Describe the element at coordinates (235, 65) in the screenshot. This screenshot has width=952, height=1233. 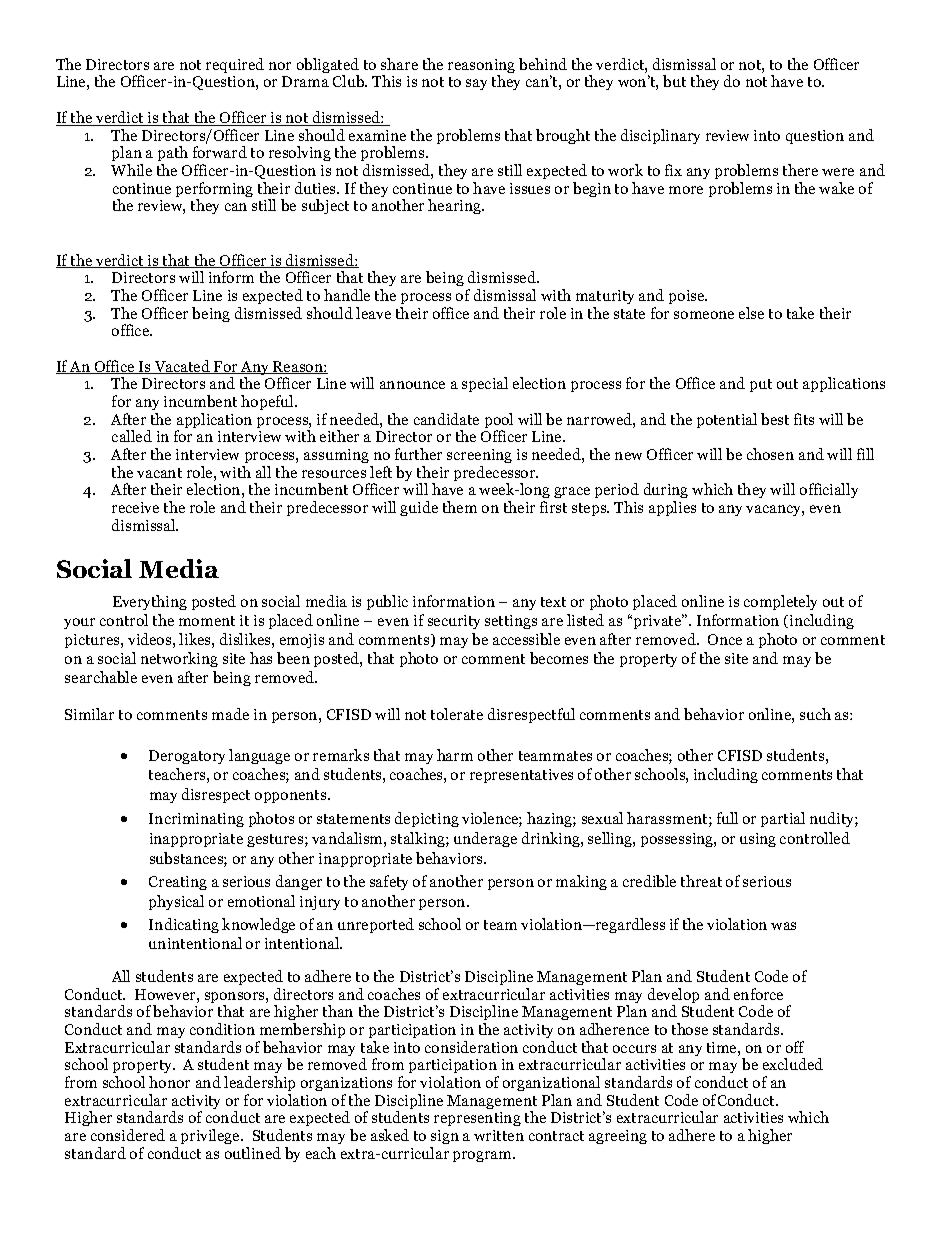
I see `required` at that location.
